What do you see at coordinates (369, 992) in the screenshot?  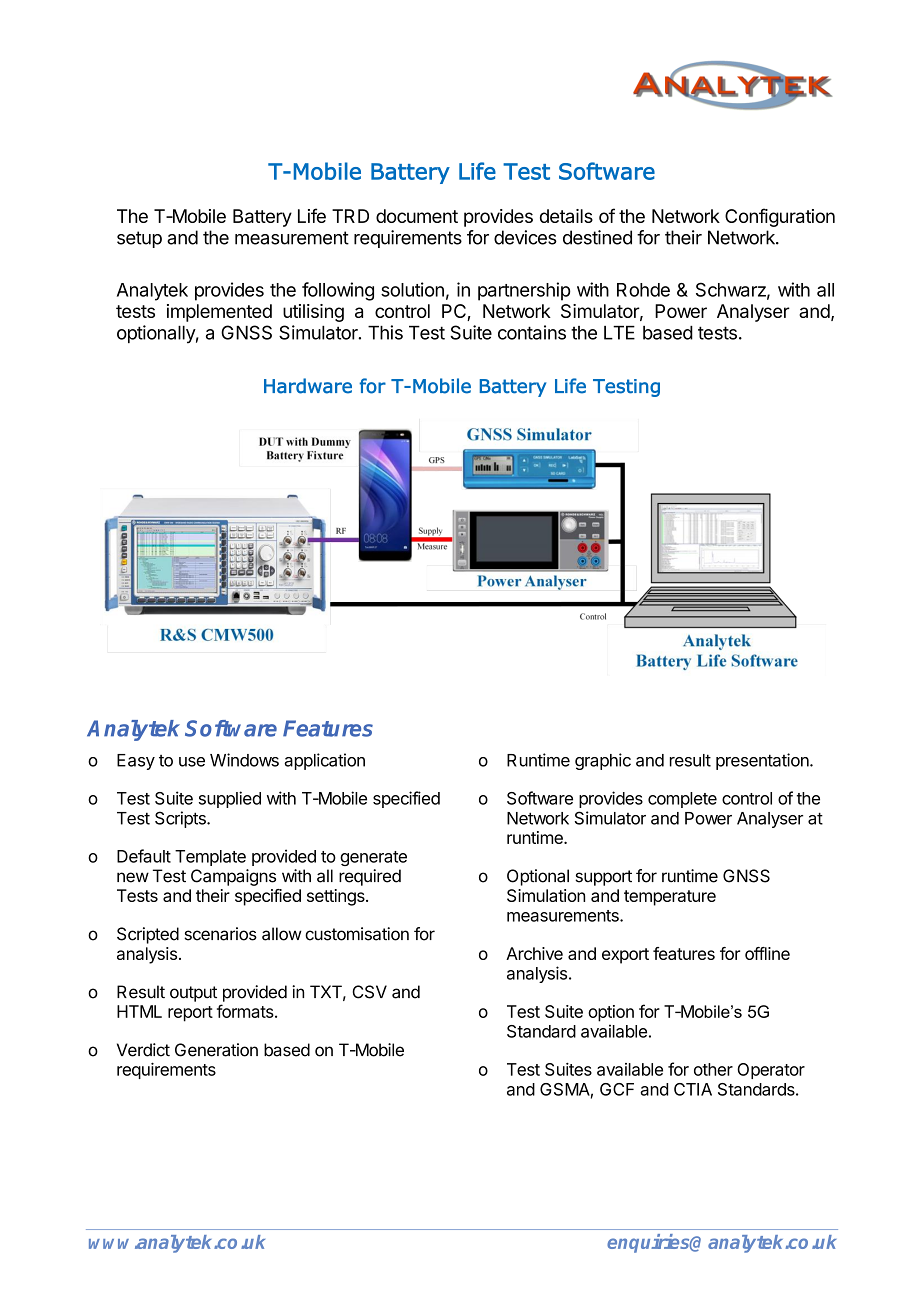 I see `CSV` at bounding box center [369, 992].
